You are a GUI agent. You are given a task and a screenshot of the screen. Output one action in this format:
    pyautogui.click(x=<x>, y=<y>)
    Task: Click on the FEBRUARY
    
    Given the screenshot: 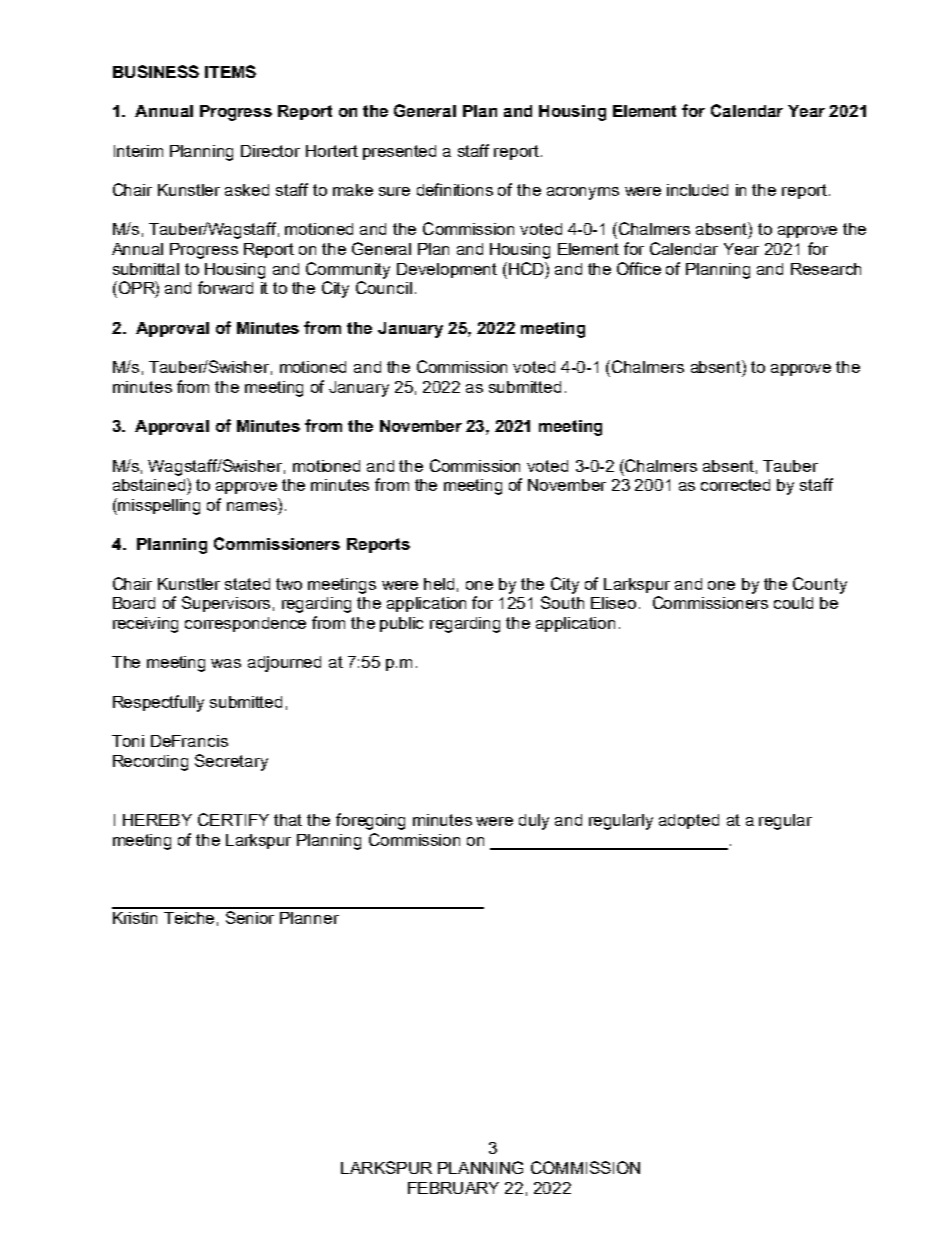 What is the action you would take?
    pyautogui.click(x=453, y=1188)
